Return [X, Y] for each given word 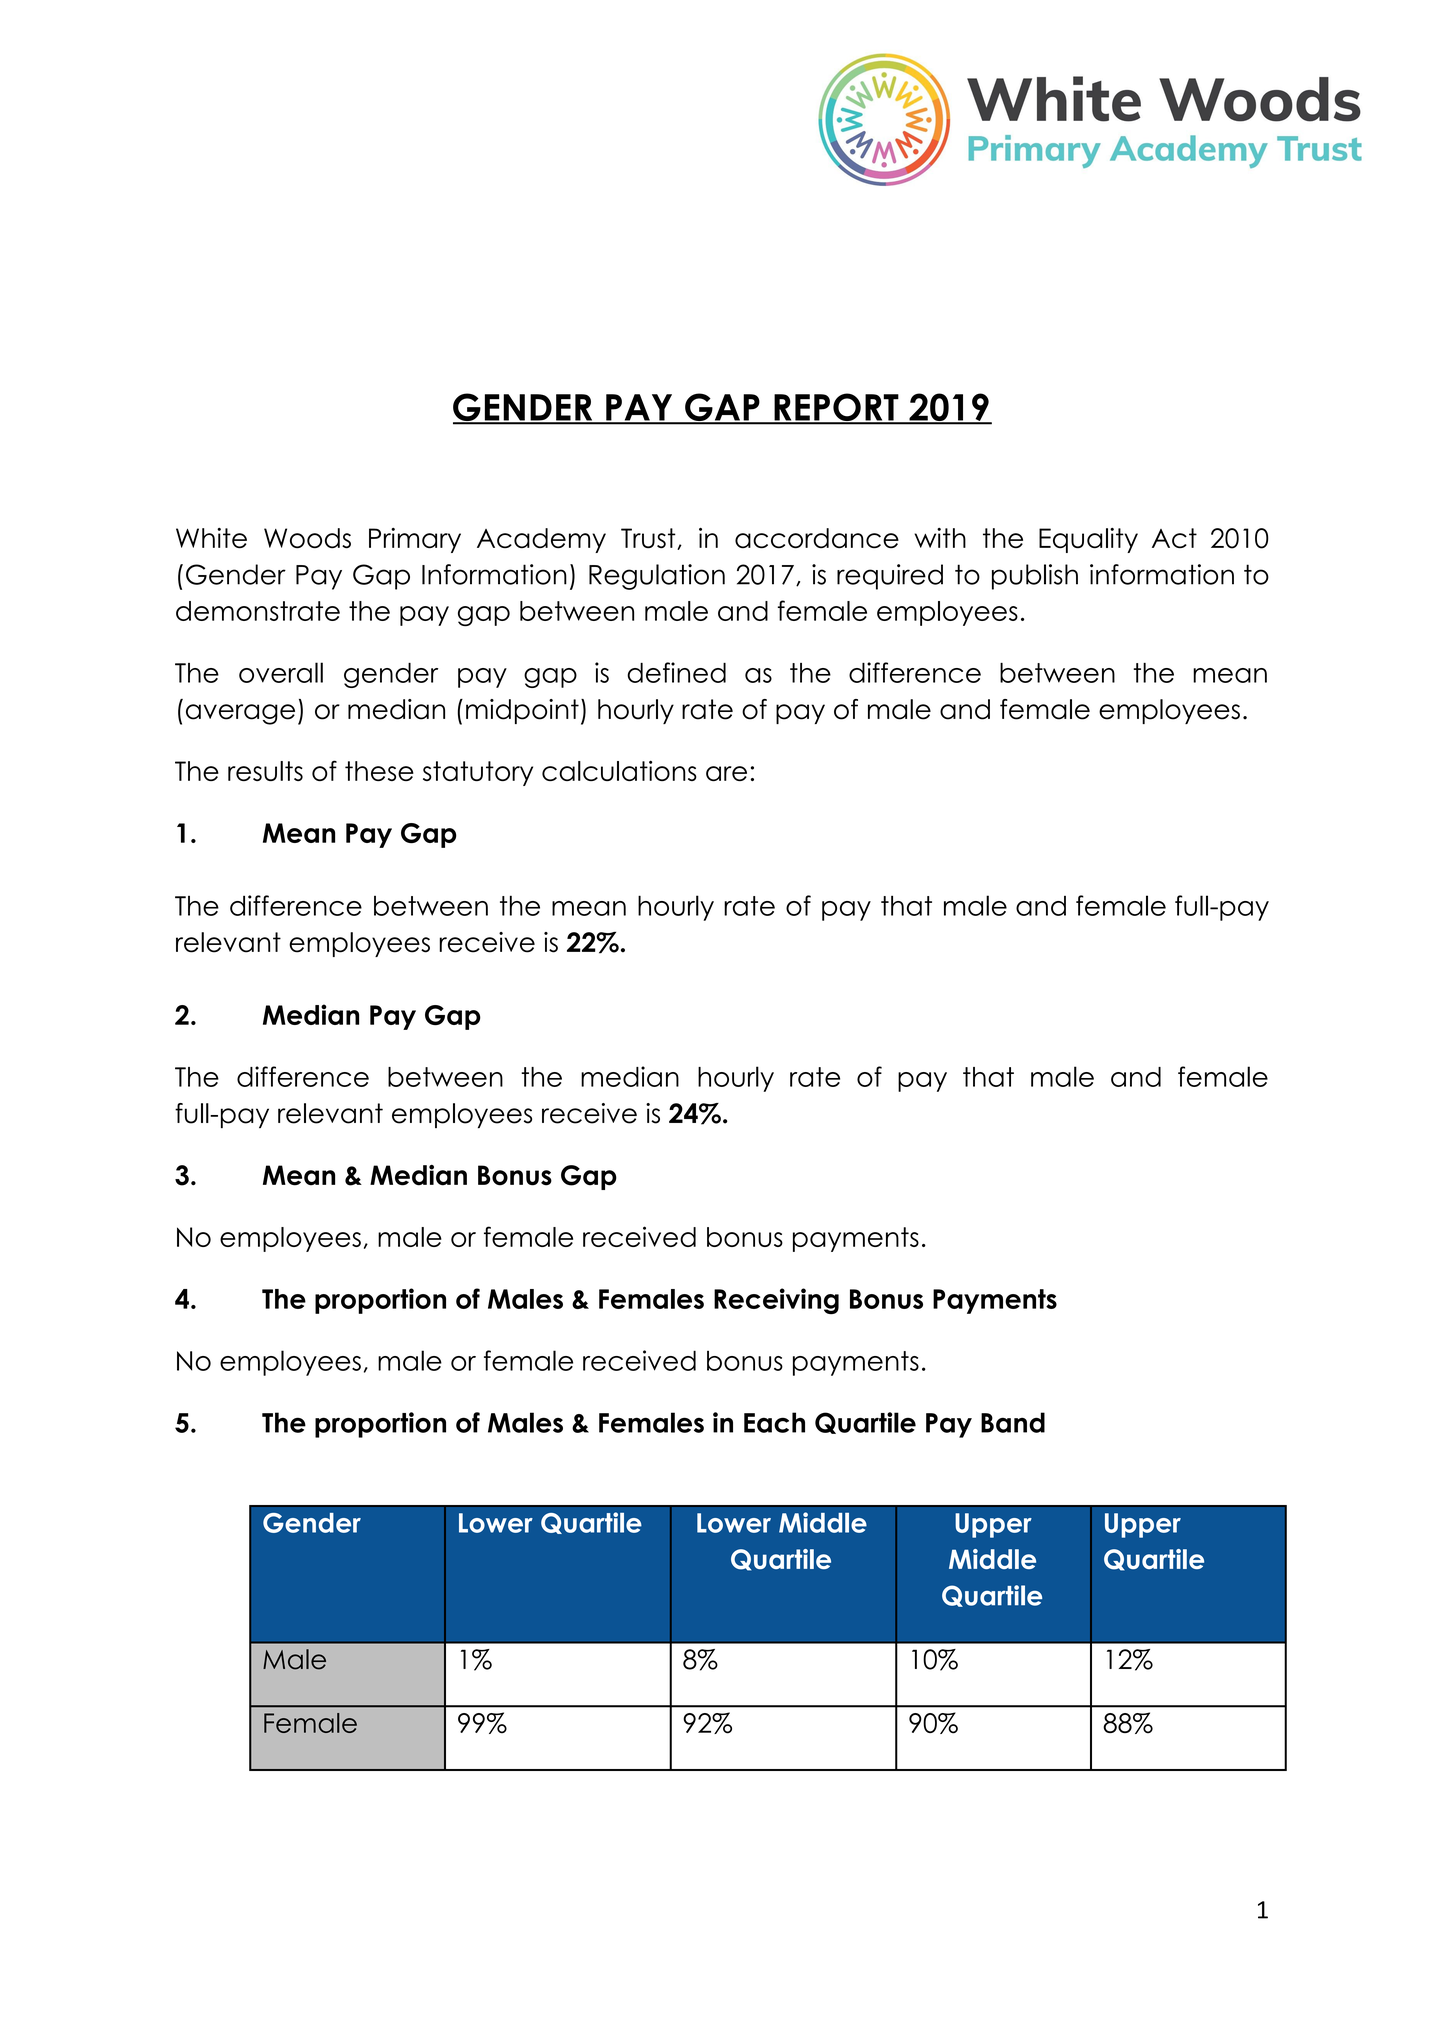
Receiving [776, 1301]
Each [774, 1422]
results [265, 771]
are [726, 773]
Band [1013, 1422]
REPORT [836, 408]
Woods [307, 538]
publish [1035, 577]
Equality [1088, 540]
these [379, 771]
